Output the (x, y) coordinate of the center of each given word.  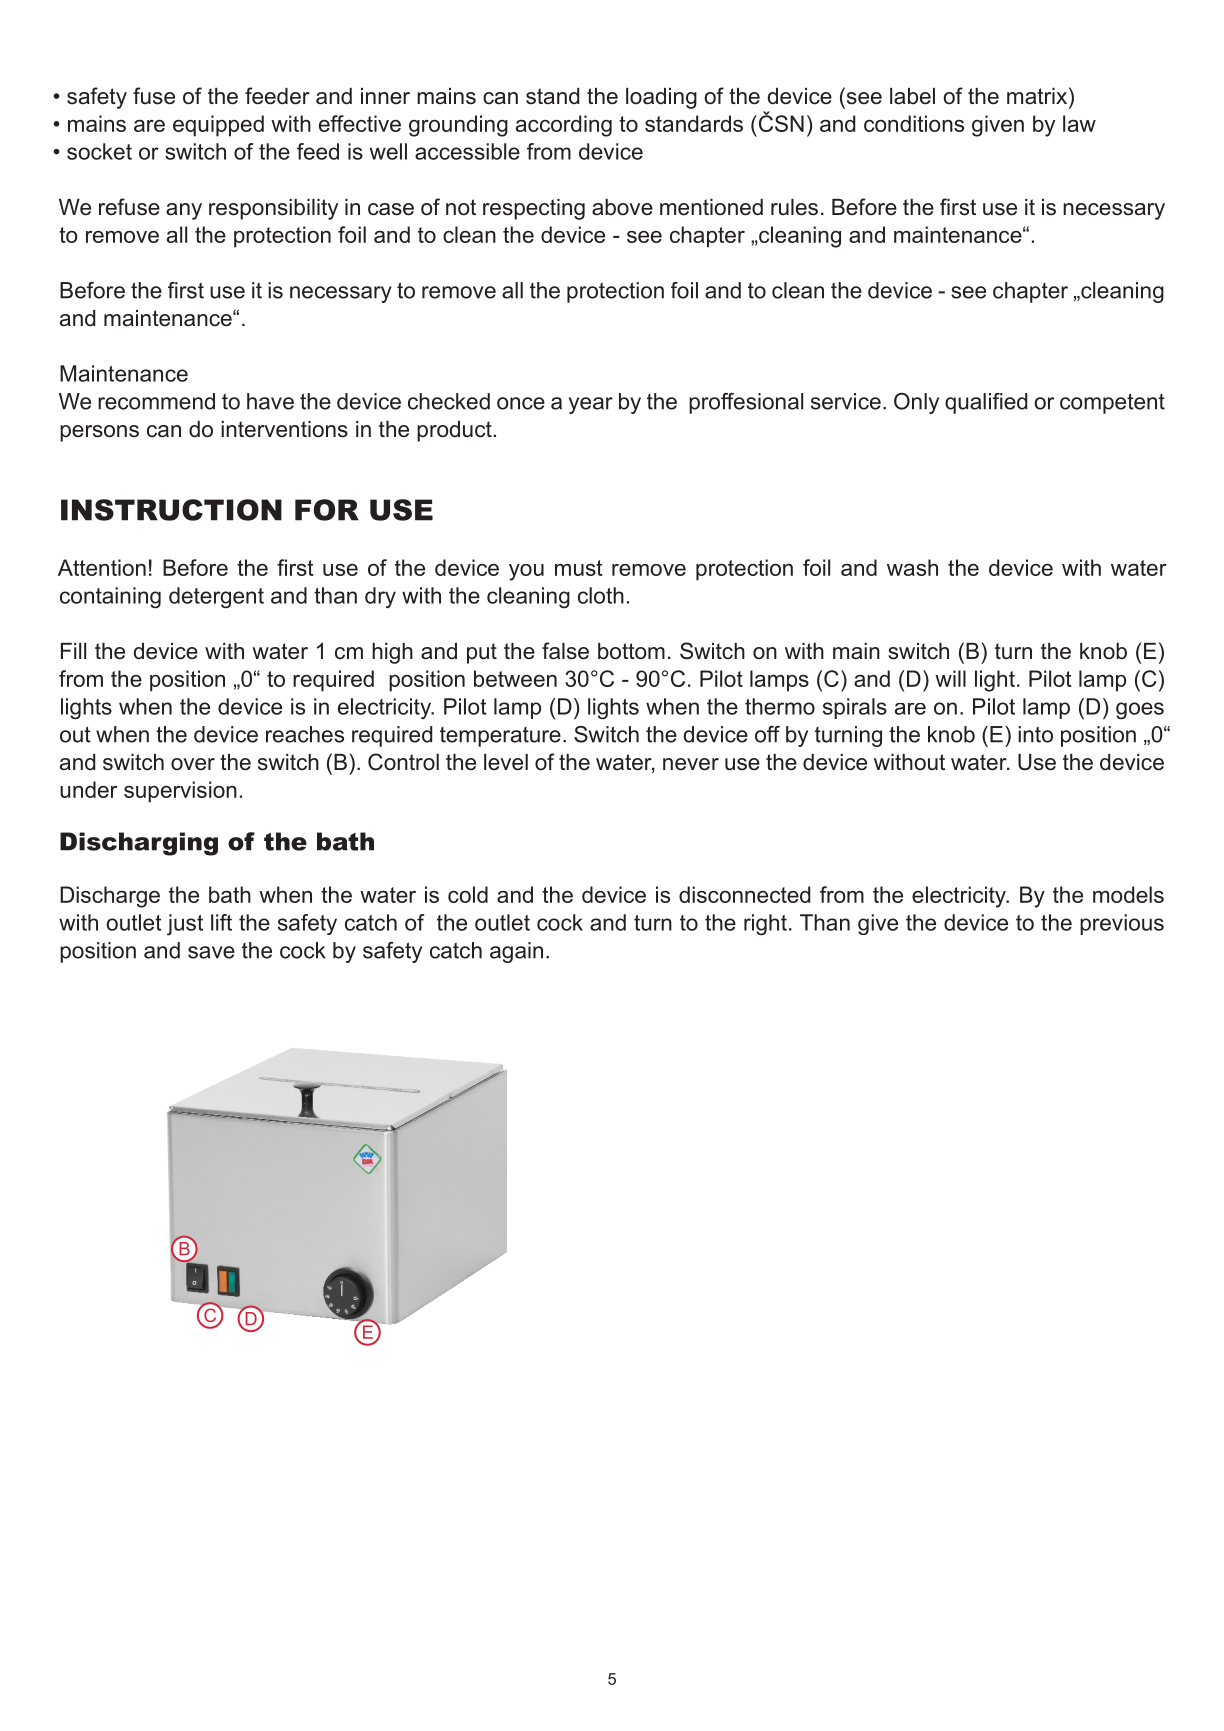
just (185, 925)
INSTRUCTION (171, 510)
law (1079, 123)
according (564, 126)
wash (912, 567)
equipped (218, 126)
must (579, 568)
